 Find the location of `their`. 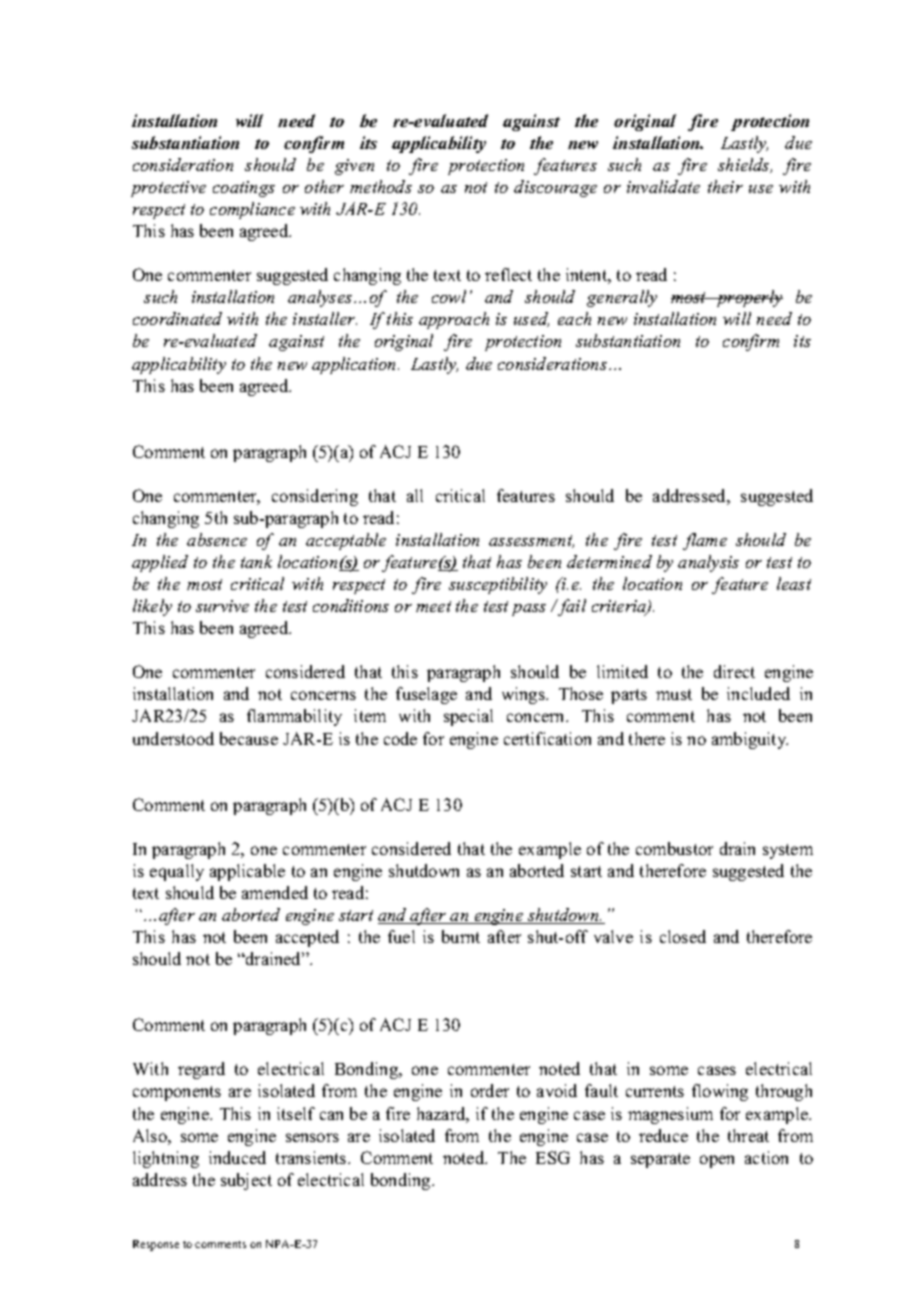

their is located at coordinates (725, 186).
